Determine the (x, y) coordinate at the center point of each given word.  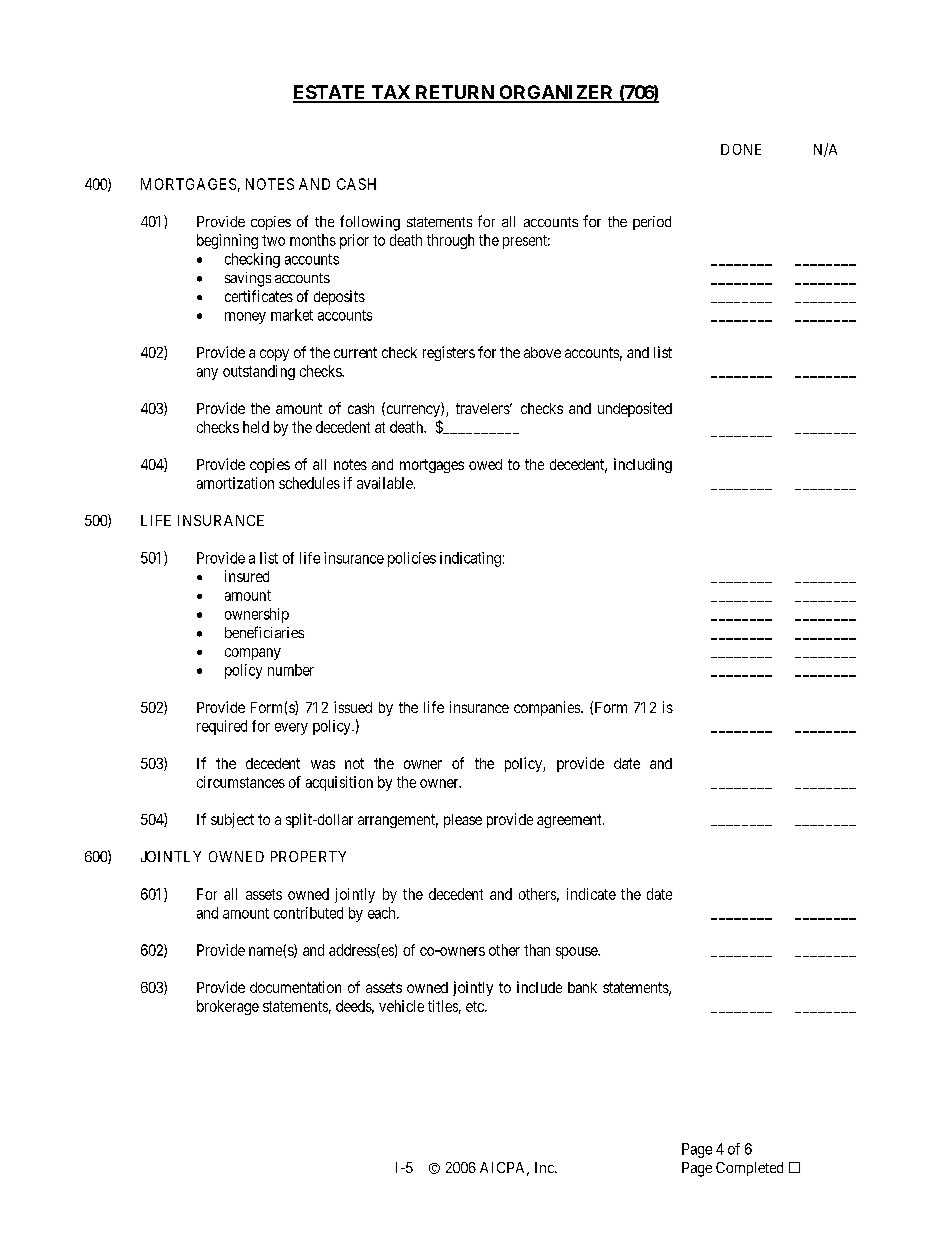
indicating (470, 559)
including (643, 465)
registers (449, 353)
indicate (591, 894)
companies (548, 708)
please (463, 821)
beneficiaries (264, 632)
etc (476, 1006)
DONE (741, 149)
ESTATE (330, 93)
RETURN (454, 93)
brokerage (228, 1007)
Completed (749, 1169)
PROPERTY (308, 856)
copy (274, 355)
